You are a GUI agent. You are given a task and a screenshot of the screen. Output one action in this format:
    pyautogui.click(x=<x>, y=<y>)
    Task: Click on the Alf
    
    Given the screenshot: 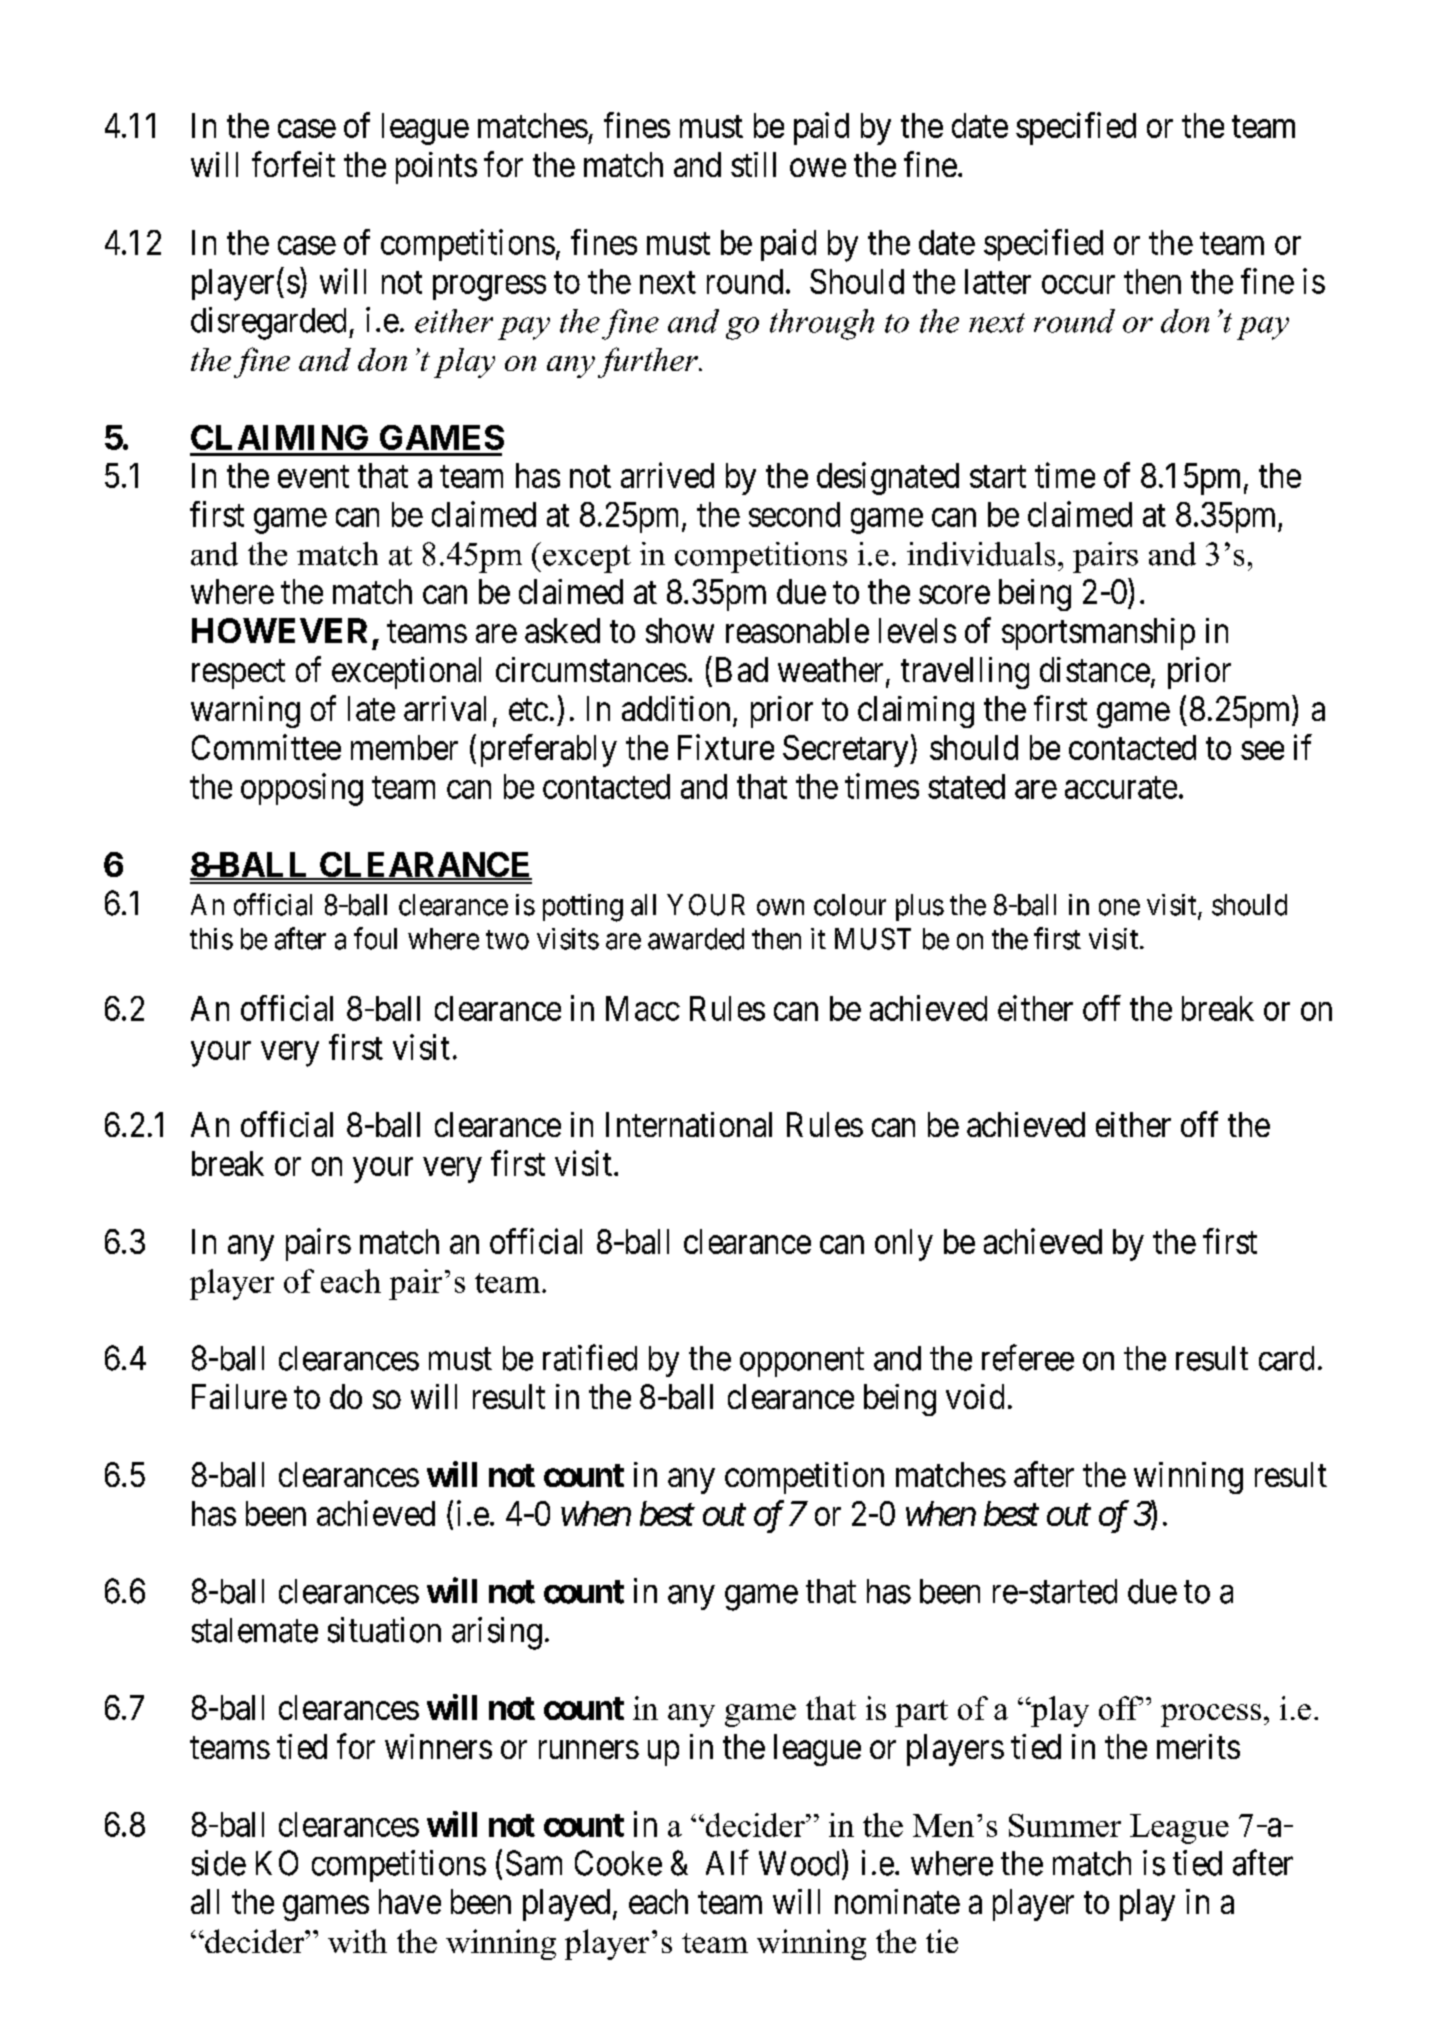 What is the action you would take?
    pyautogui.click(x=727, y=1862)
